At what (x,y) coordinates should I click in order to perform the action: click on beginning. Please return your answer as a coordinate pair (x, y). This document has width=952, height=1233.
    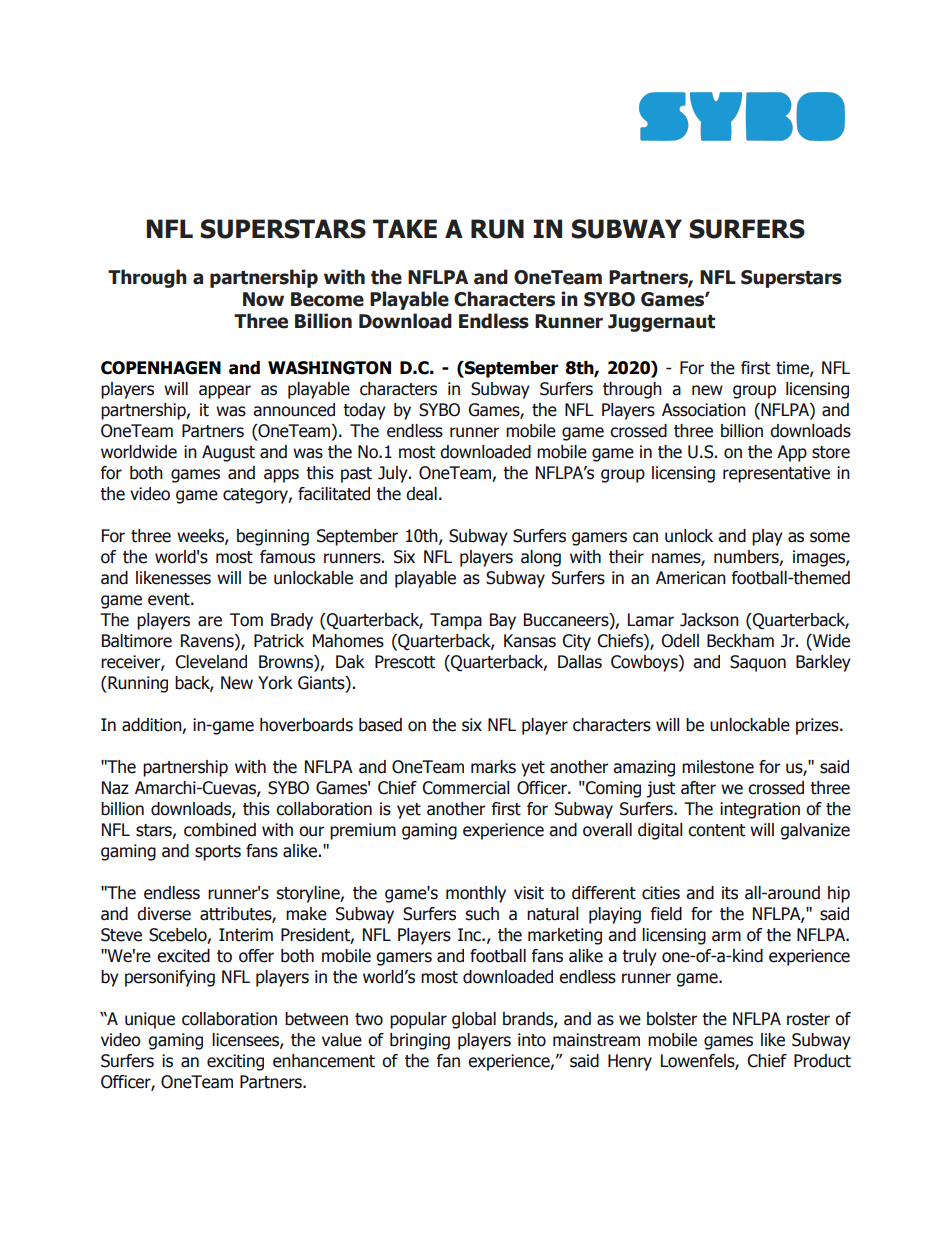
    Looking at the image, I should click on (273, 537).
